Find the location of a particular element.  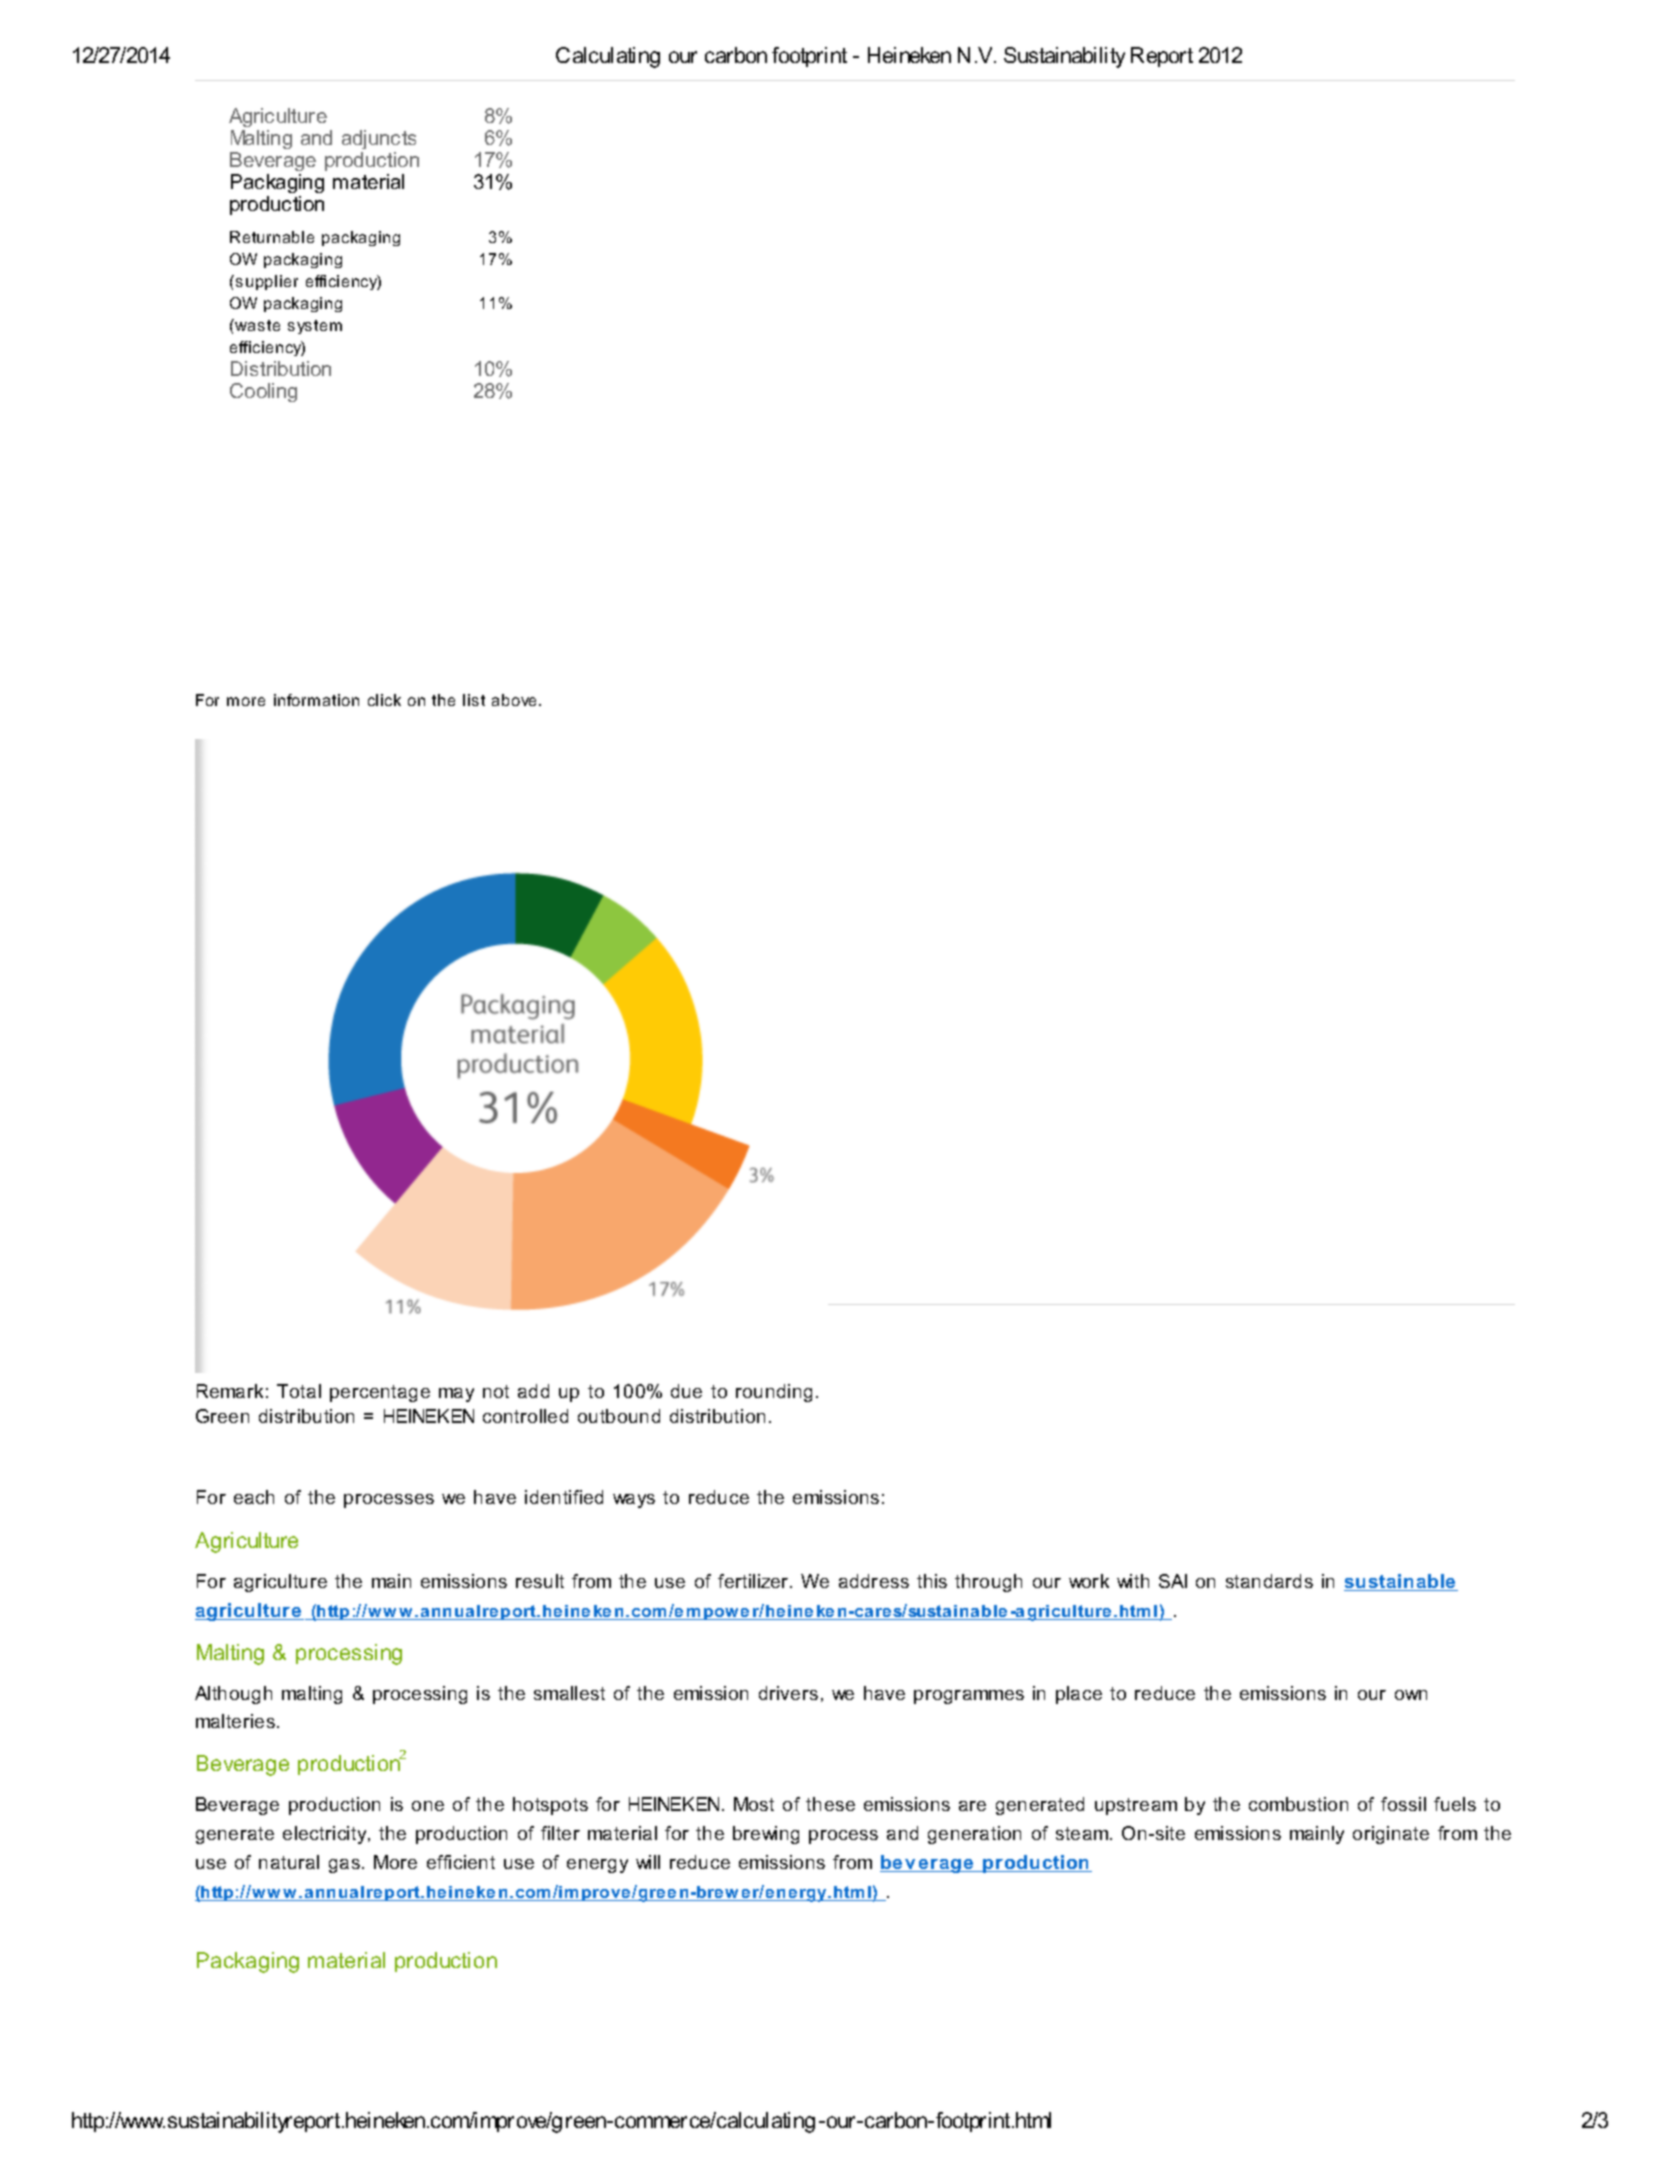

rounding is located at coordinates (774, 1393).
